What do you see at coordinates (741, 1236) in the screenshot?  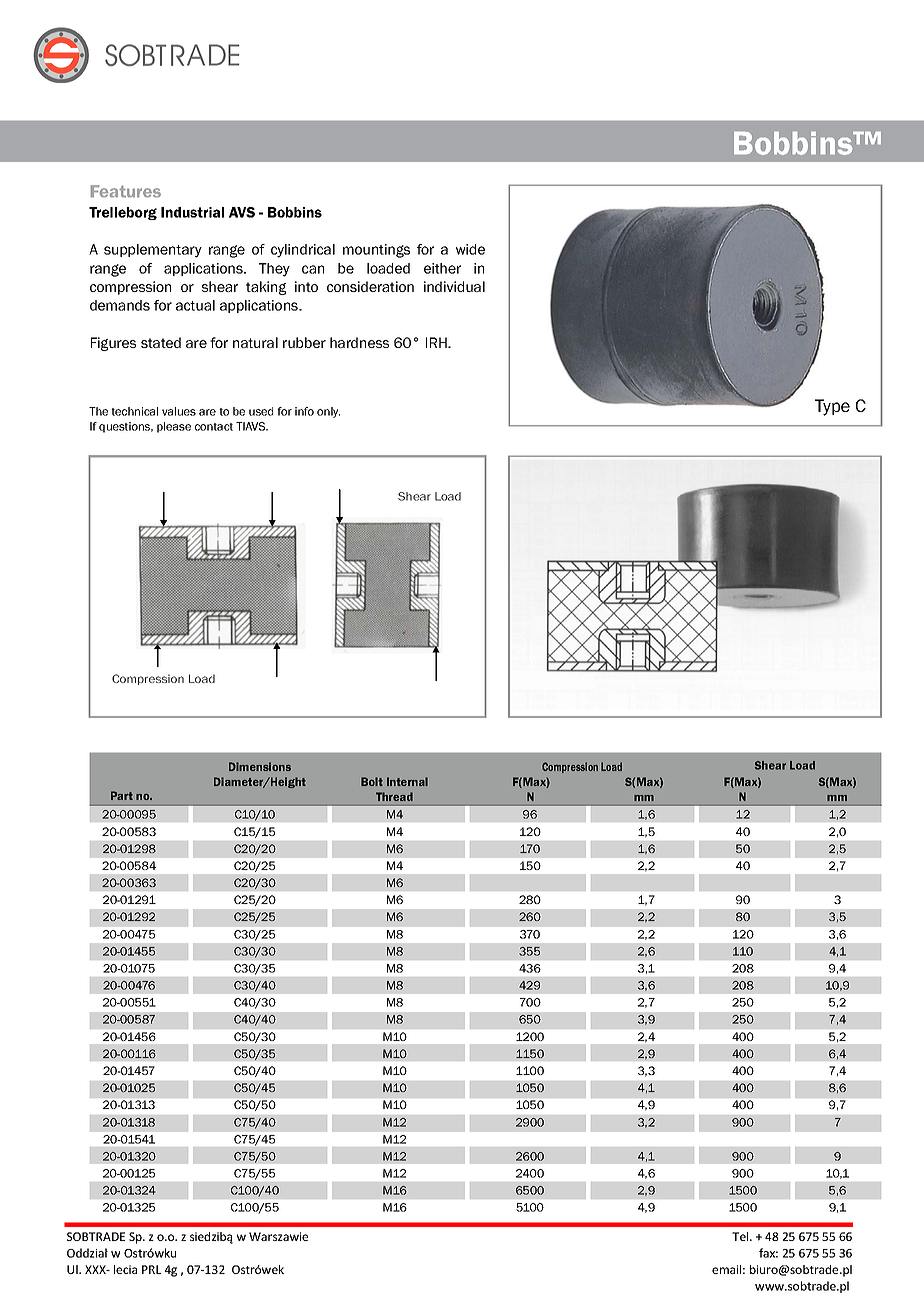 I see `Tel` at bounding box center [741, 1236].
